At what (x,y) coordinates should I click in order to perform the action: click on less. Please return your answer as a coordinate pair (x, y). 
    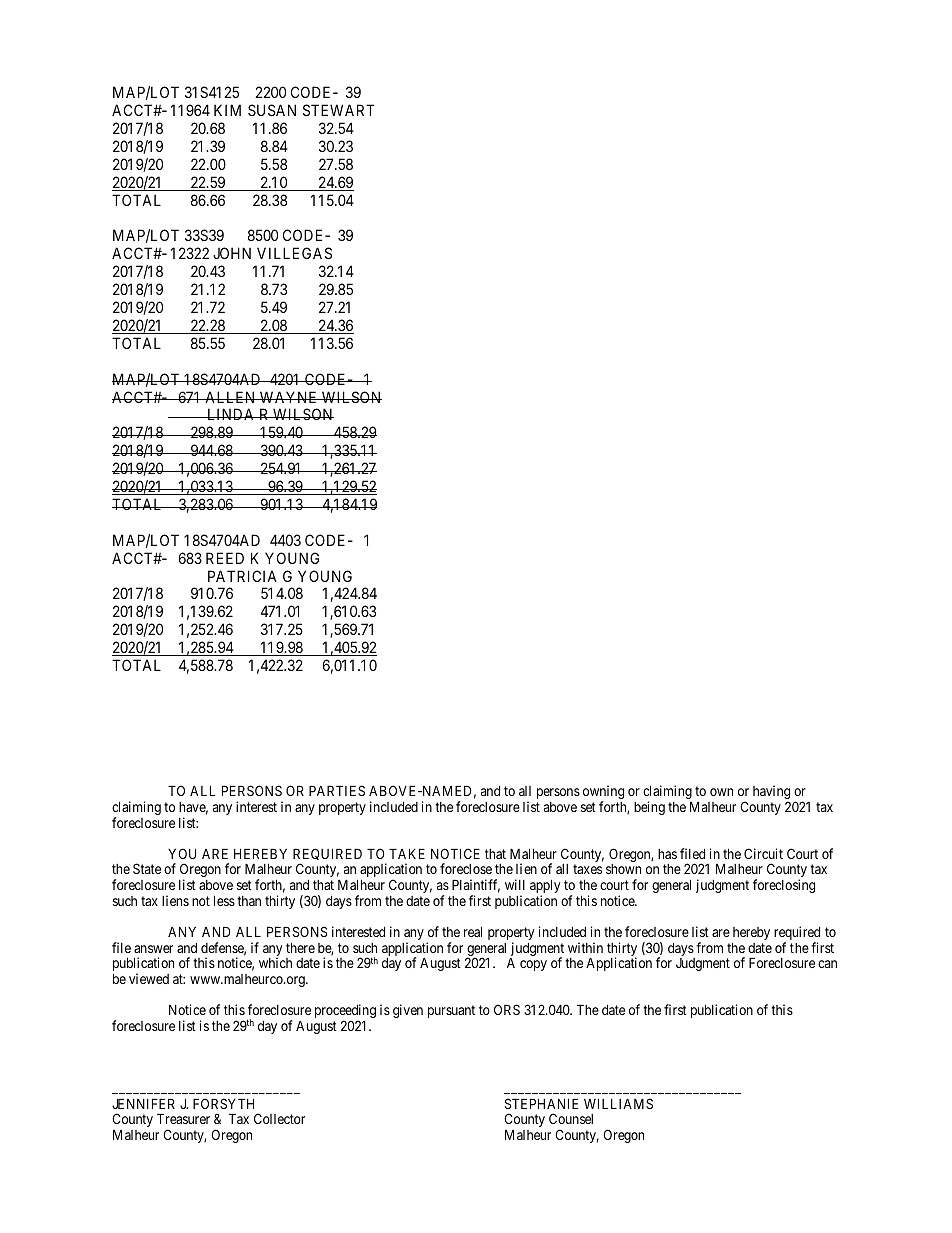
    Looking at the image, I should click on (224, 900).
